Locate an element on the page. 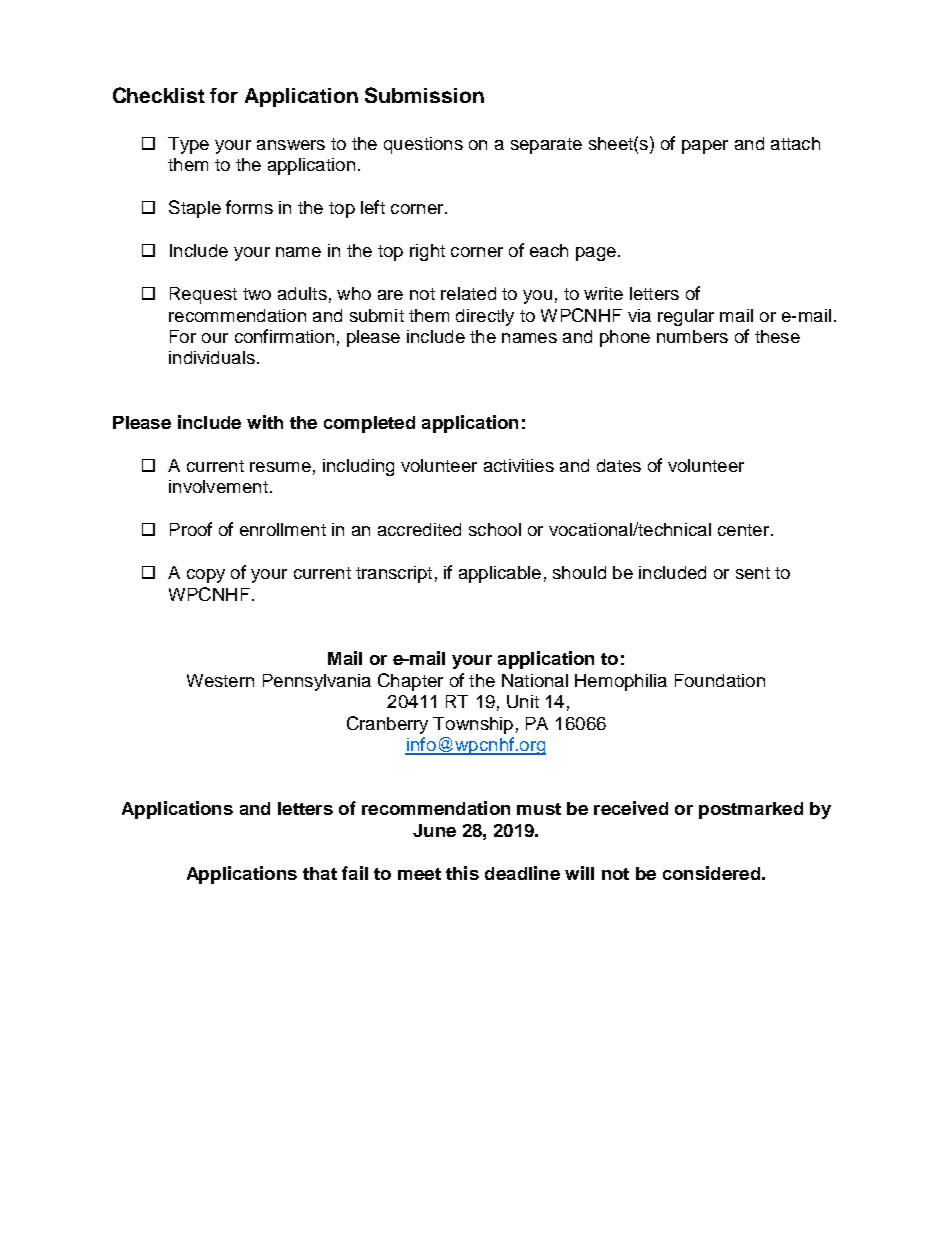  center is located at coordinates (745, 530).
